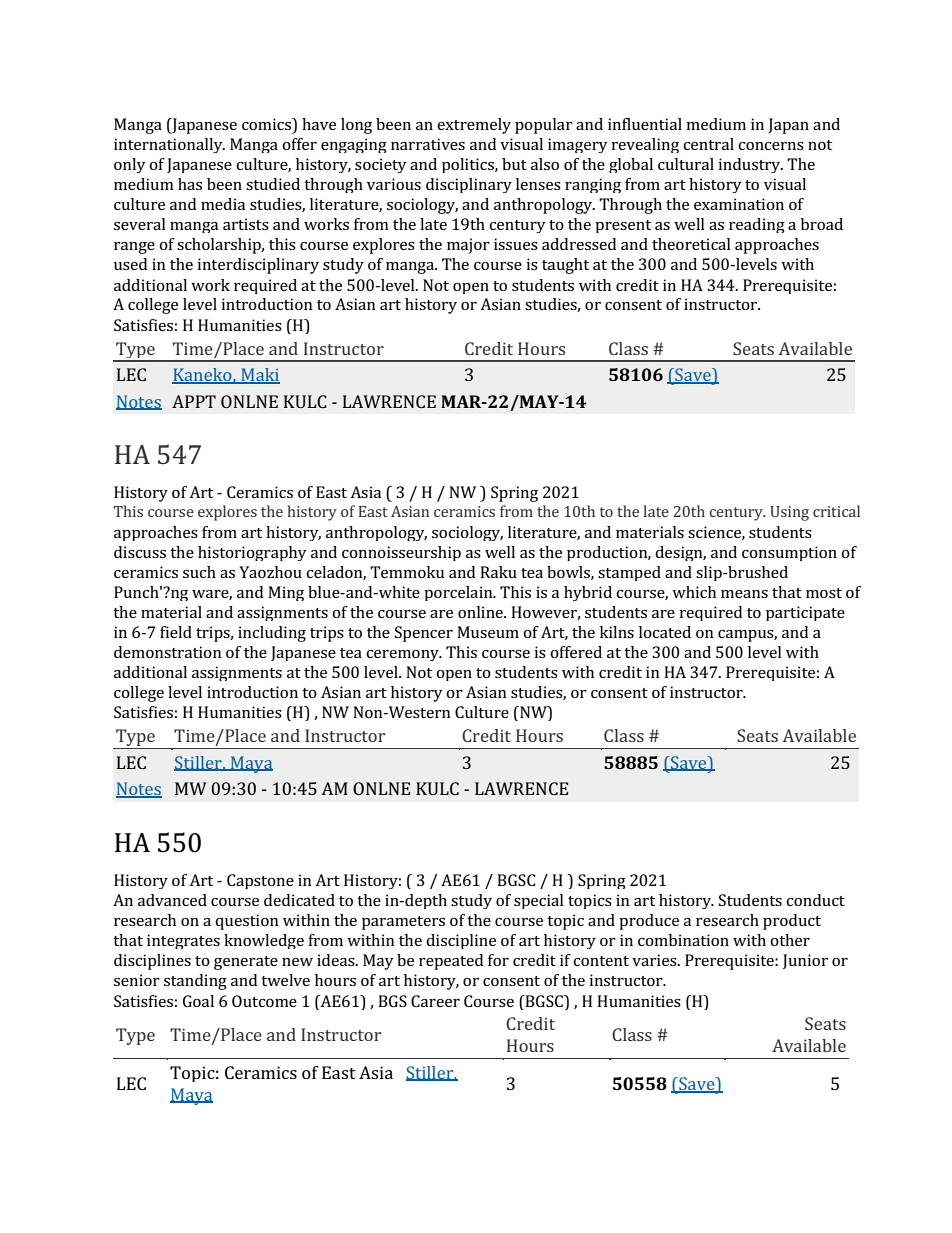 The height and width of the screenshot is (1233, 952). I want to click on Using, so click(789, 513).
